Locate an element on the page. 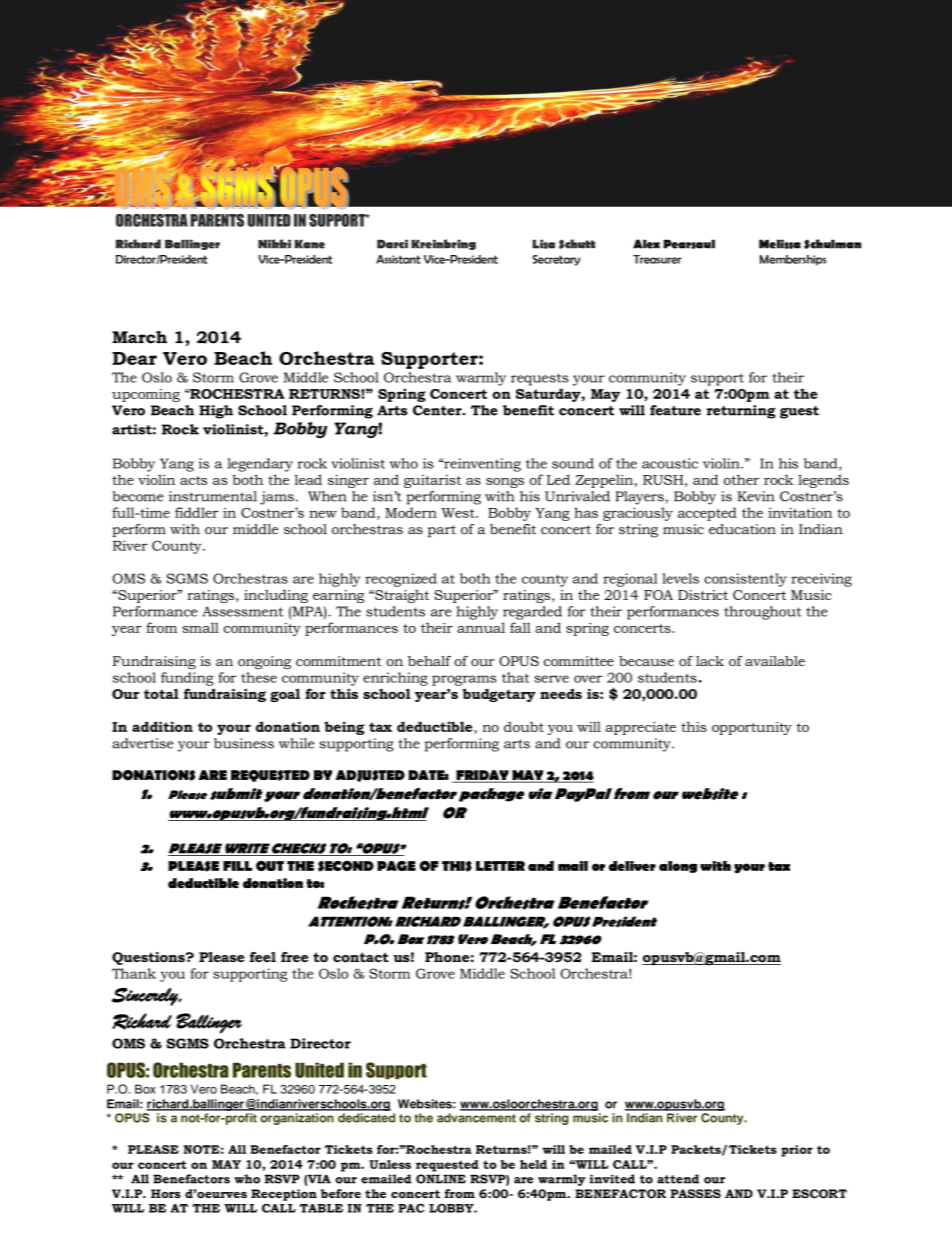 The image size is (952, 1233). Hors is located at coordinates (166, 1193).
